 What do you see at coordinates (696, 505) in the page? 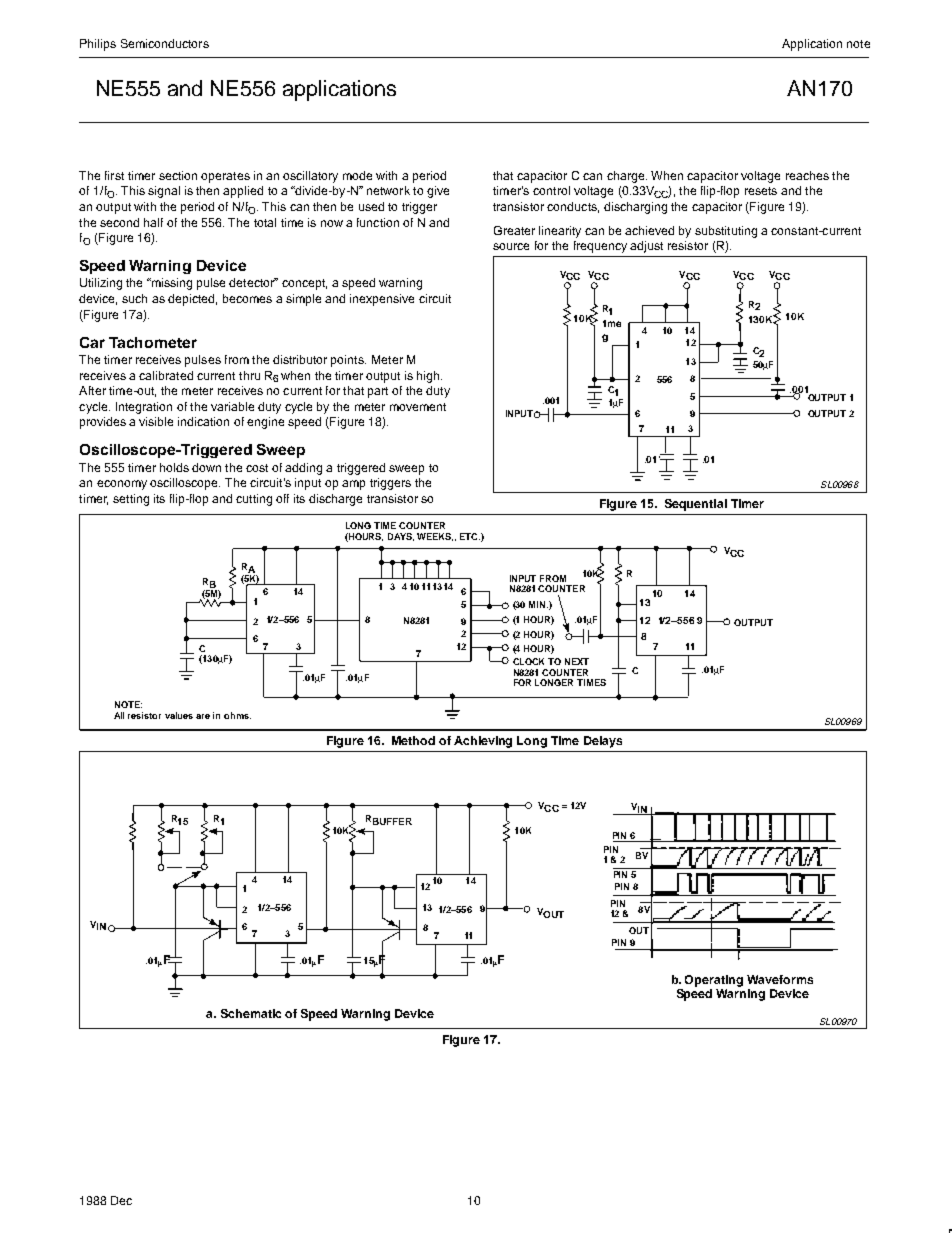
I see `Sequential` at bounding box center [696, 505].
